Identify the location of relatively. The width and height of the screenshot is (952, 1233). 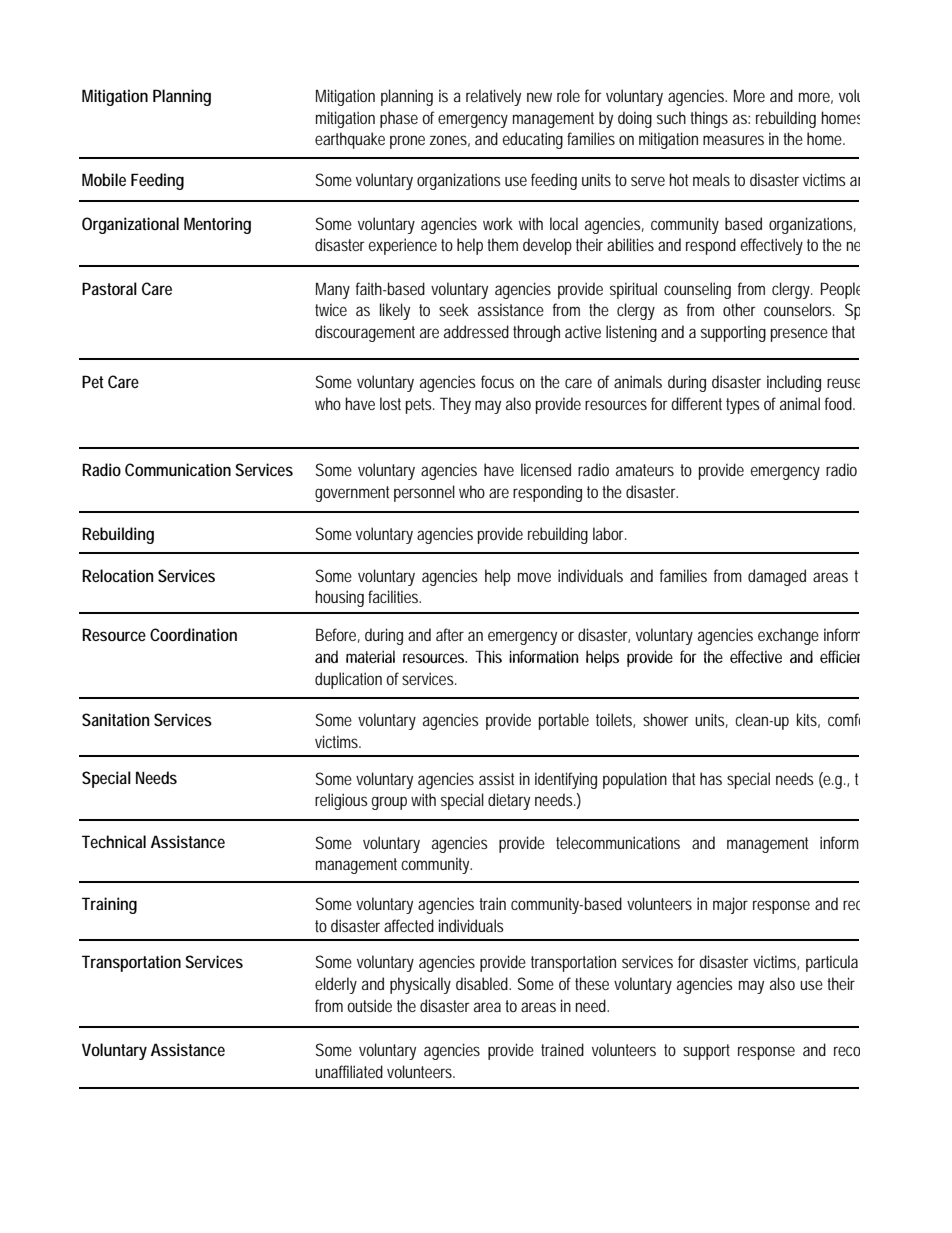
(493, 97).
